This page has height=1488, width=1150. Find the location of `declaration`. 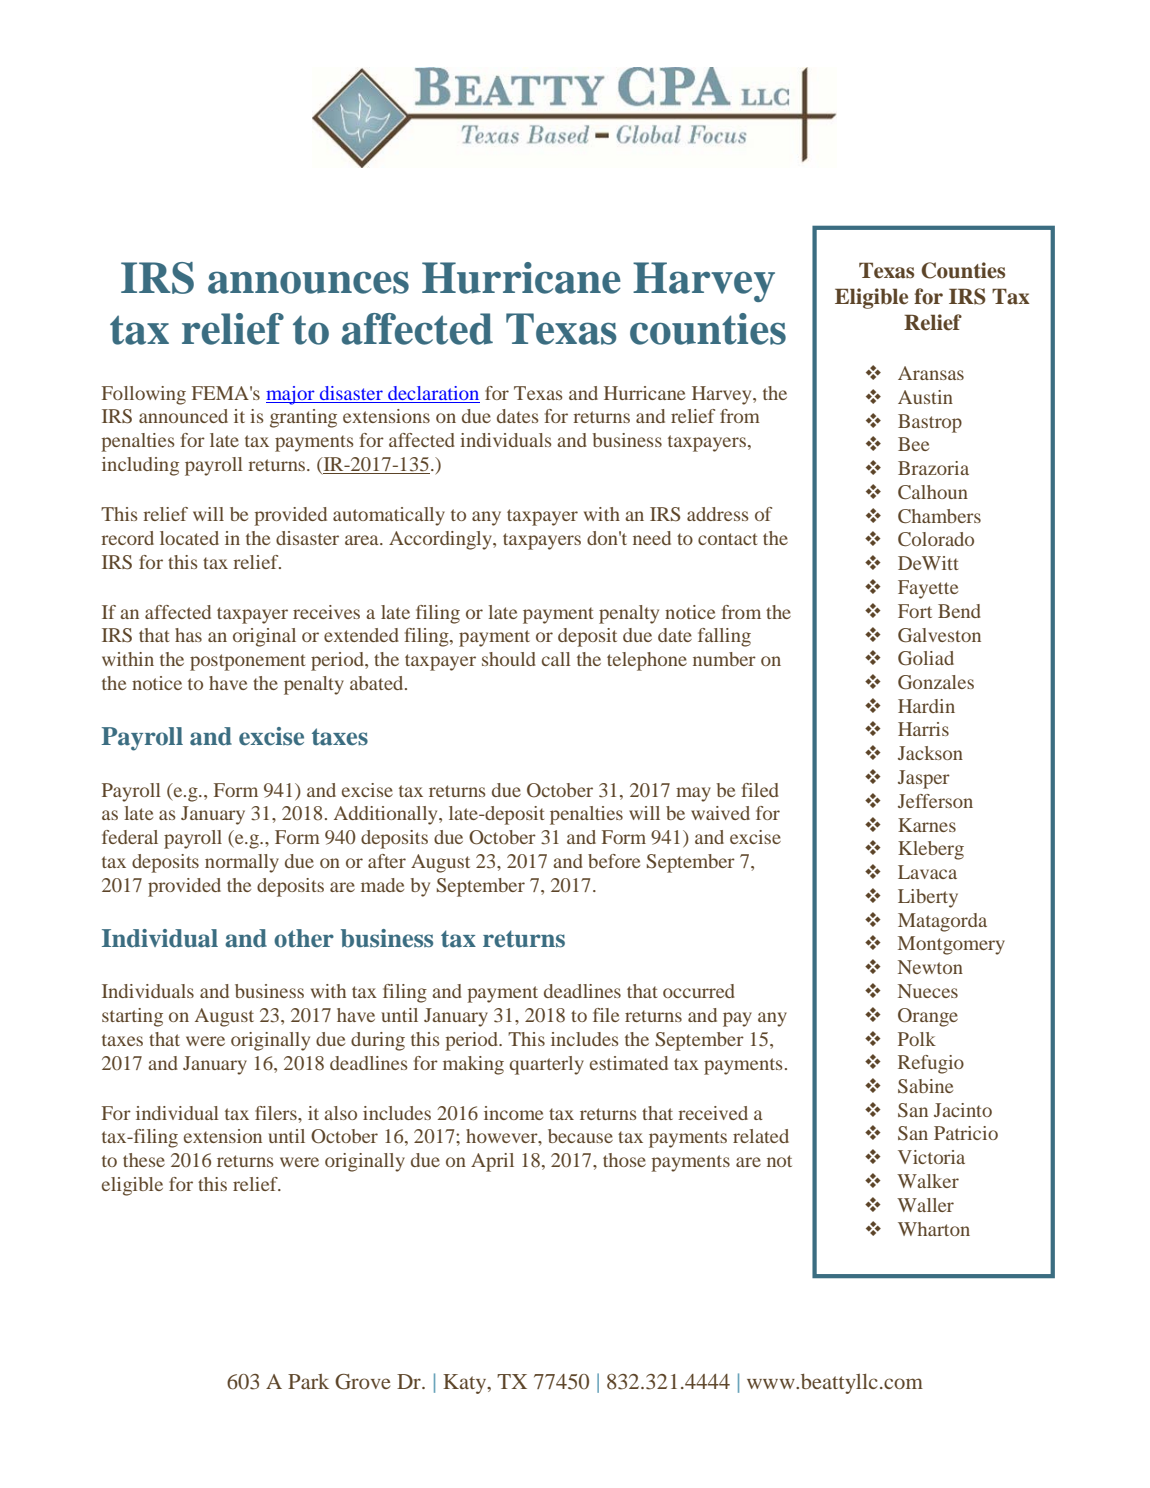

declaration is located at coordinates (433, 393).
